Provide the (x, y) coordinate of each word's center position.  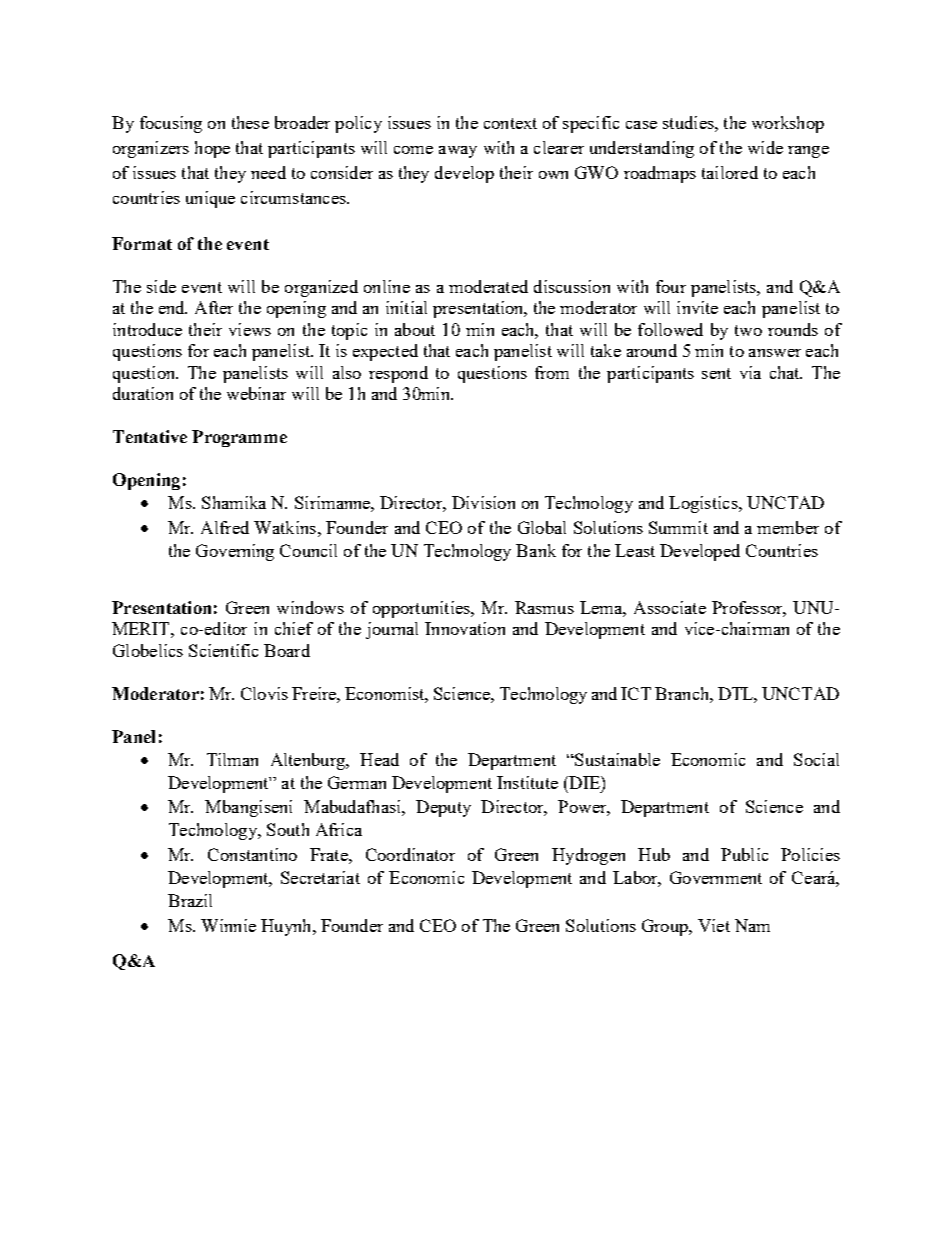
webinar (256, 393)
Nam (752, 925)
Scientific (223, 650)
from (552, 372)
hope (212, 149)
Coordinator (410, 854)
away (458, 152)
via (750, 372)
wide (765, 147)
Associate (670, 607)
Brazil (190, 900)
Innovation (465, 628)
